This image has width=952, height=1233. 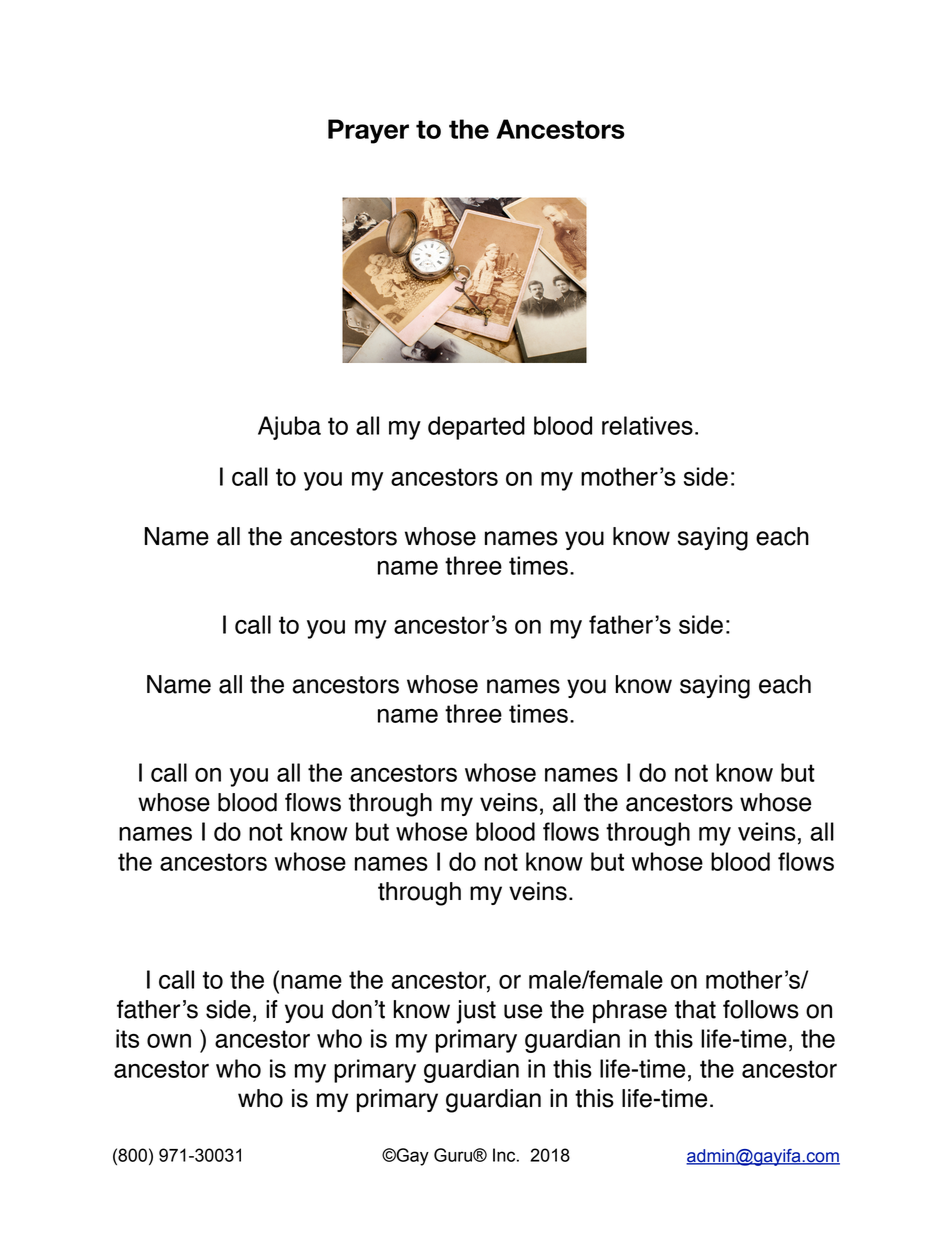 What do you see at coordinates (476, 1012) in the image?
I see `just` at bounding box center [476, 1012].
